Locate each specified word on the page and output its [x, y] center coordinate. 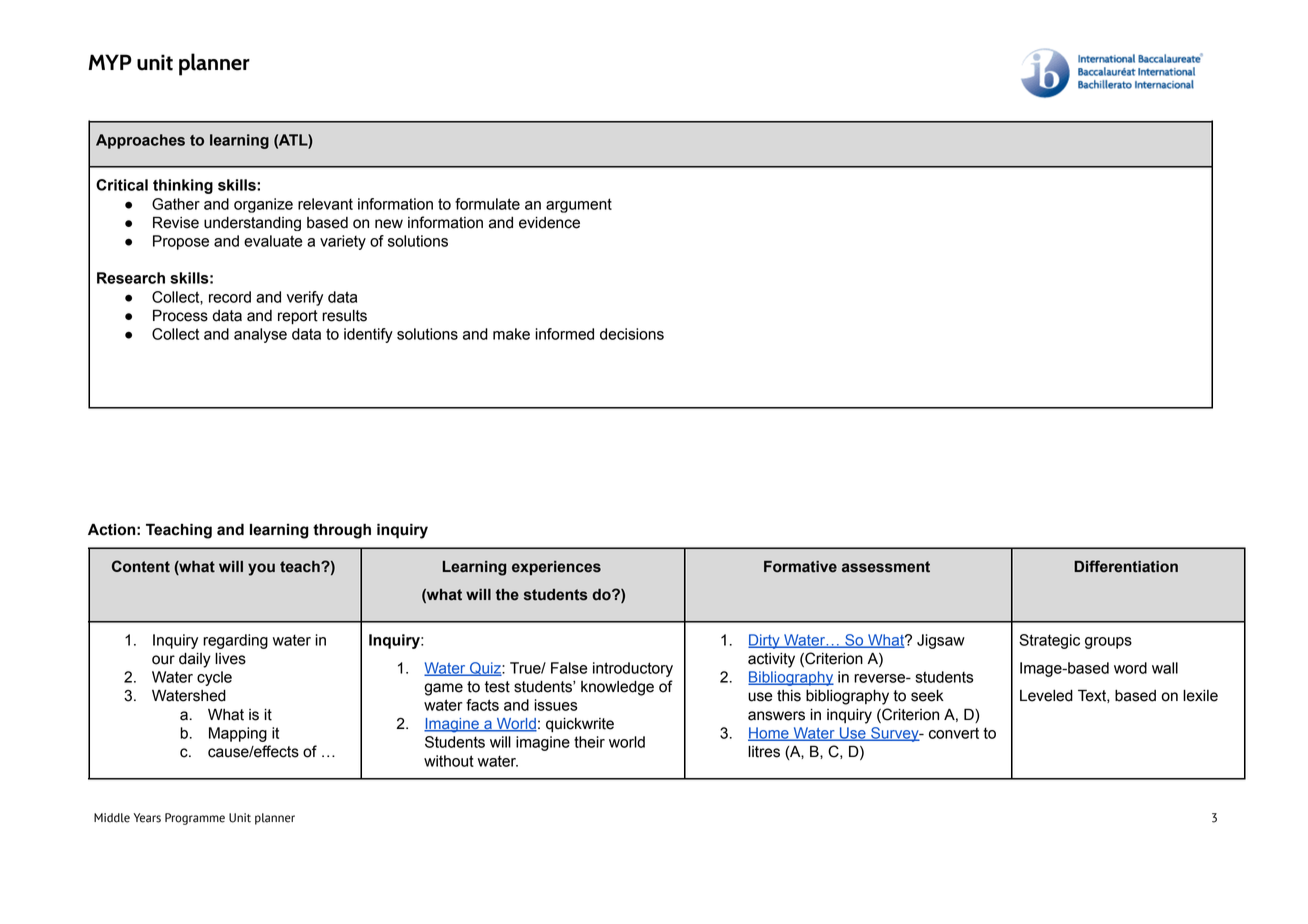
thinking [183, 186]
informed [564, 334]
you [261, 569]
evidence [549, 223]
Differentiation [1126, 566]
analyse [260, 335]
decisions [632, 334]
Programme [195, 819]
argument [579, 205]
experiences [556, 568]
